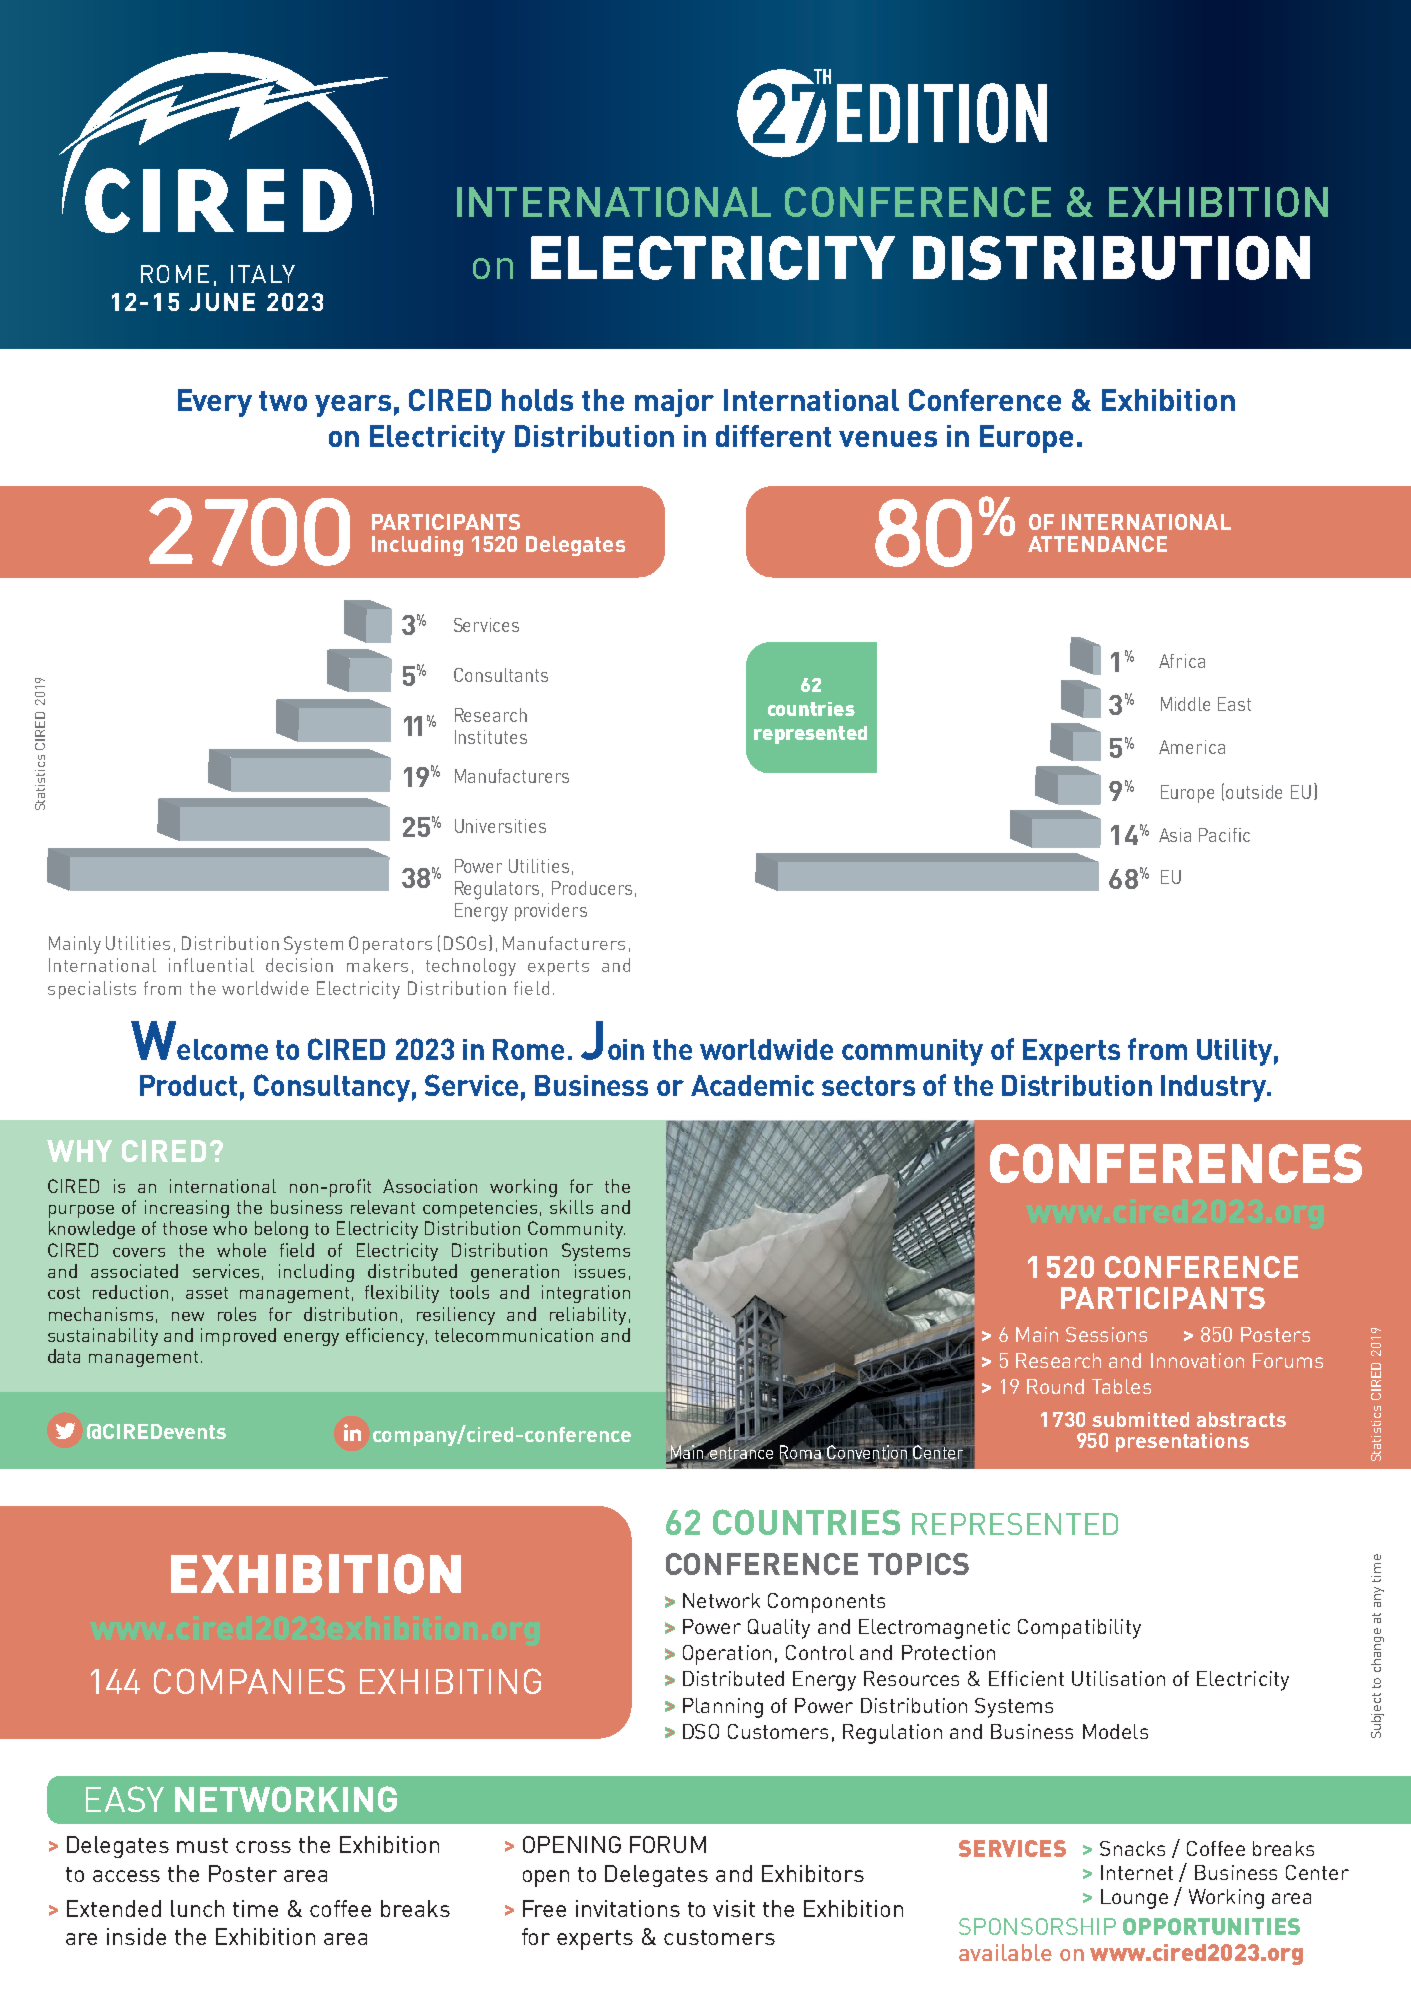  Describe the element at coordinates (752, 1085) in the screenshot. I see `Academic` at that location.
